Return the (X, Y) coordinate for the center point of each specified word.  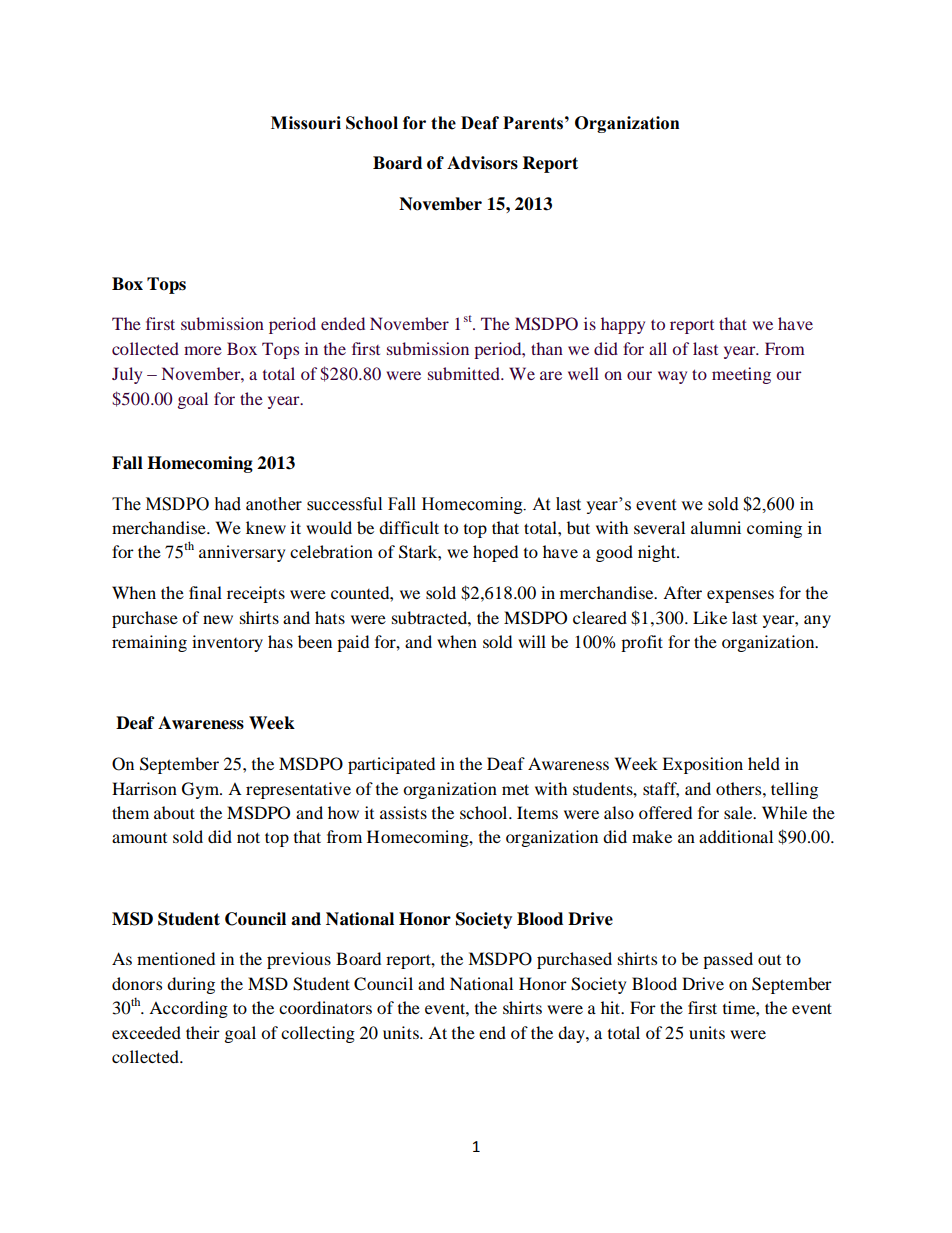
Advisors (482, 163)
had (228, 504)
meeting (741, 375)
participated (391, 765)
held (764, 763)
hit (612, 1007)
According (188, 1009)
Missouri (306, 123)
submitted (465, 373)
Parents (533, 123)
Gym (202, 790)
